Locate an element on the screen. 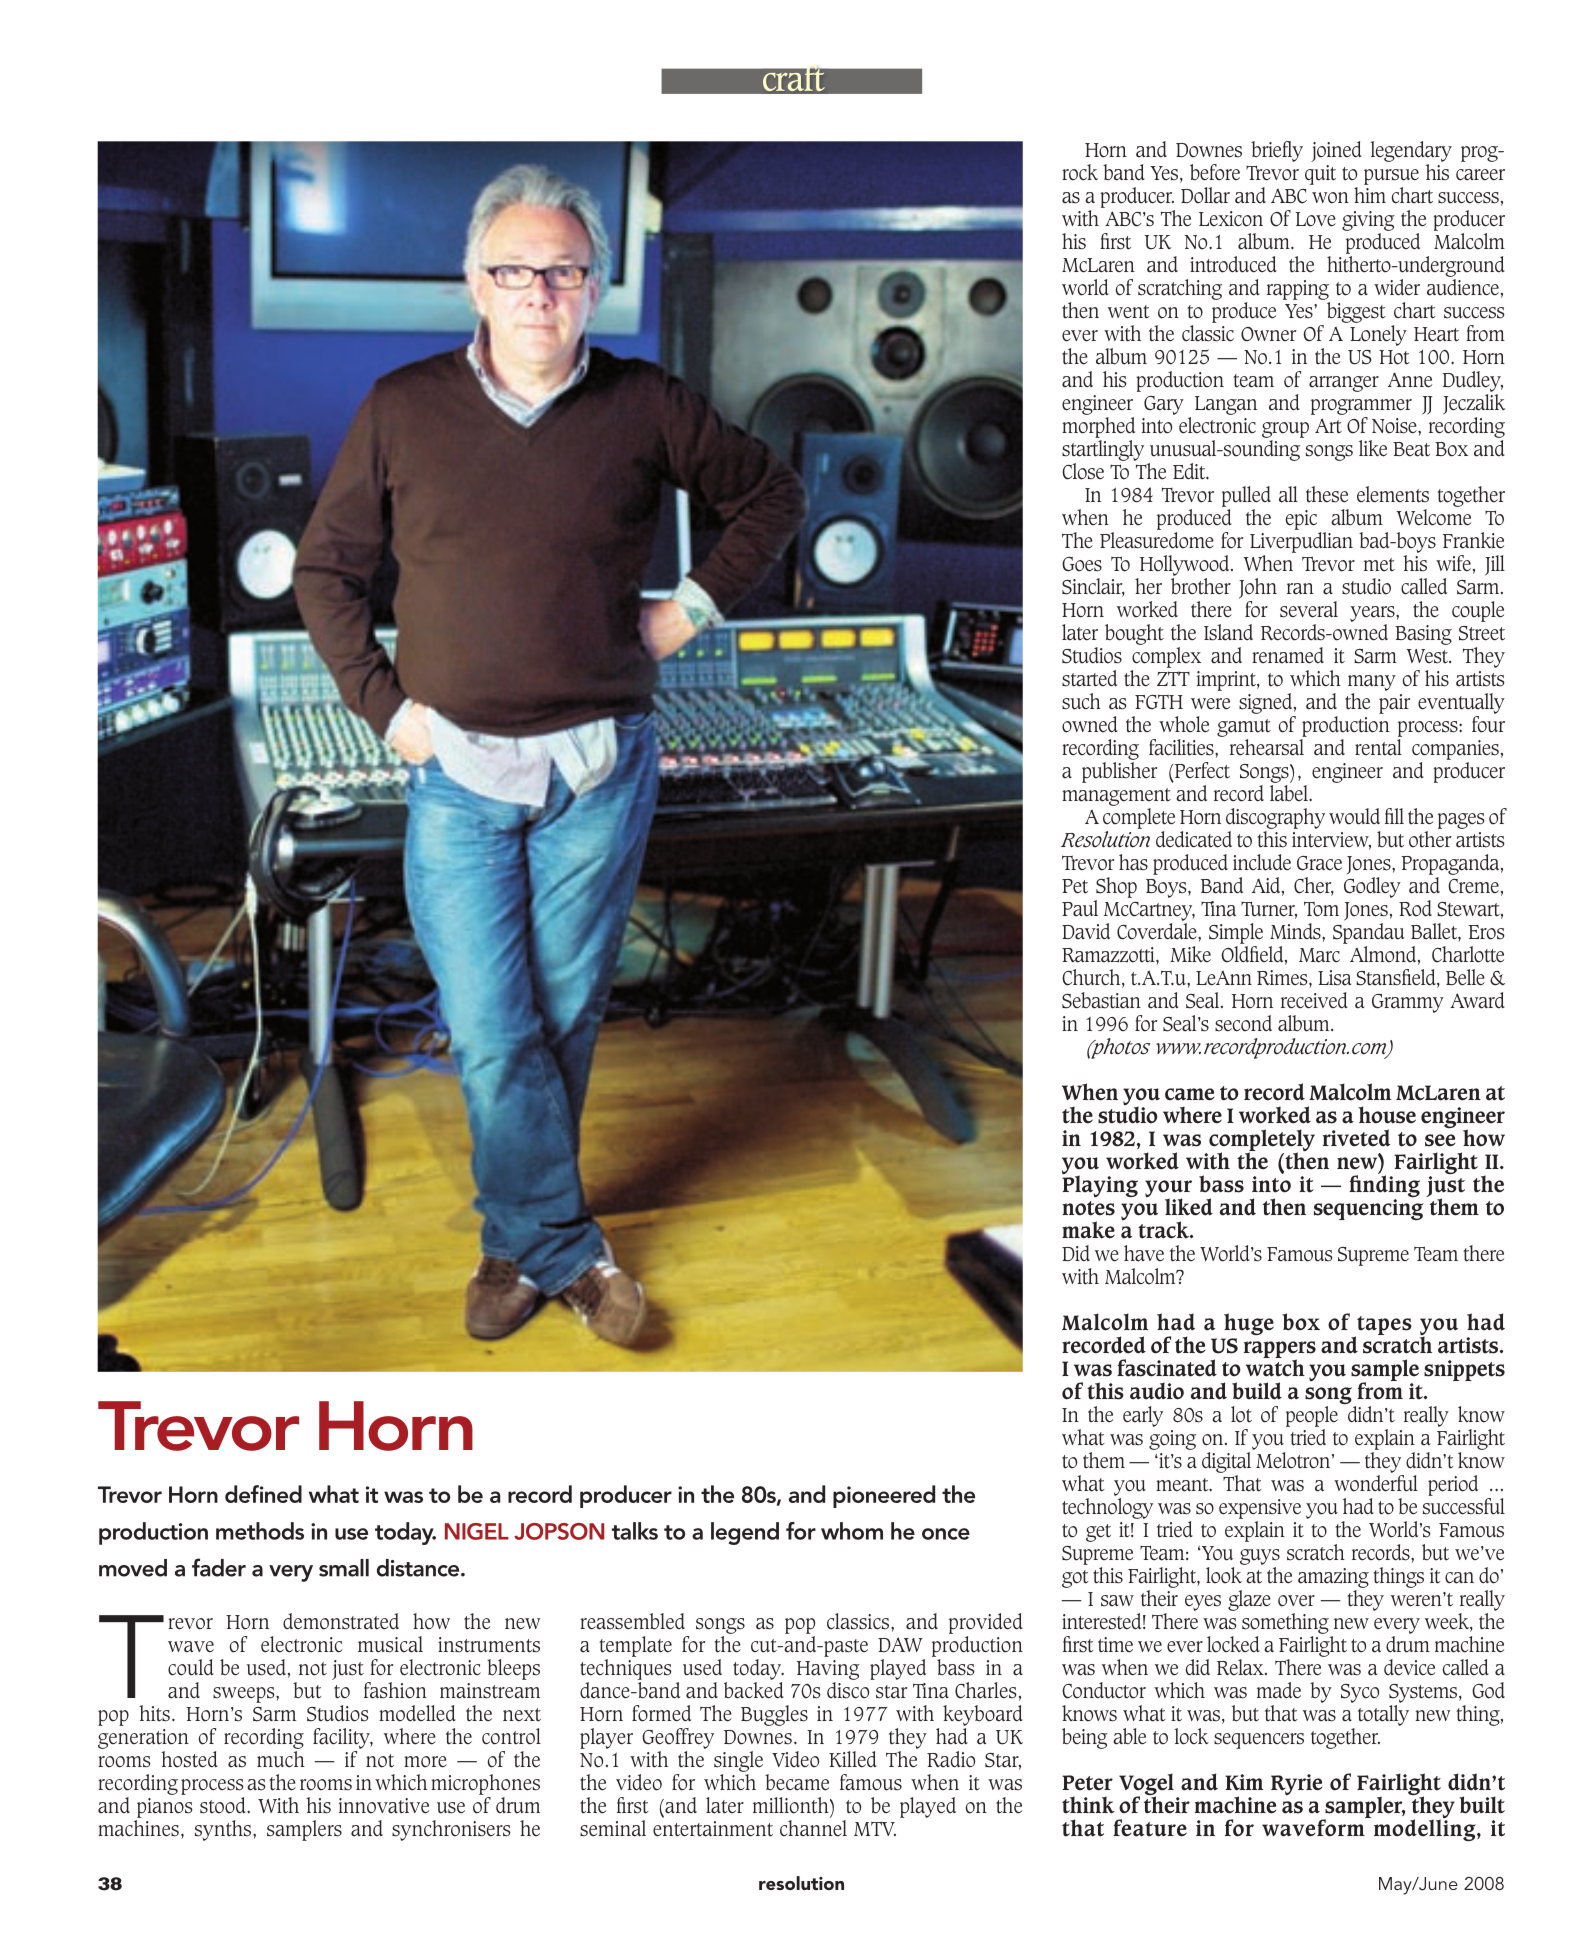 The image size is (1596, 1934). millionth is located at coordinates (792, 1805).
